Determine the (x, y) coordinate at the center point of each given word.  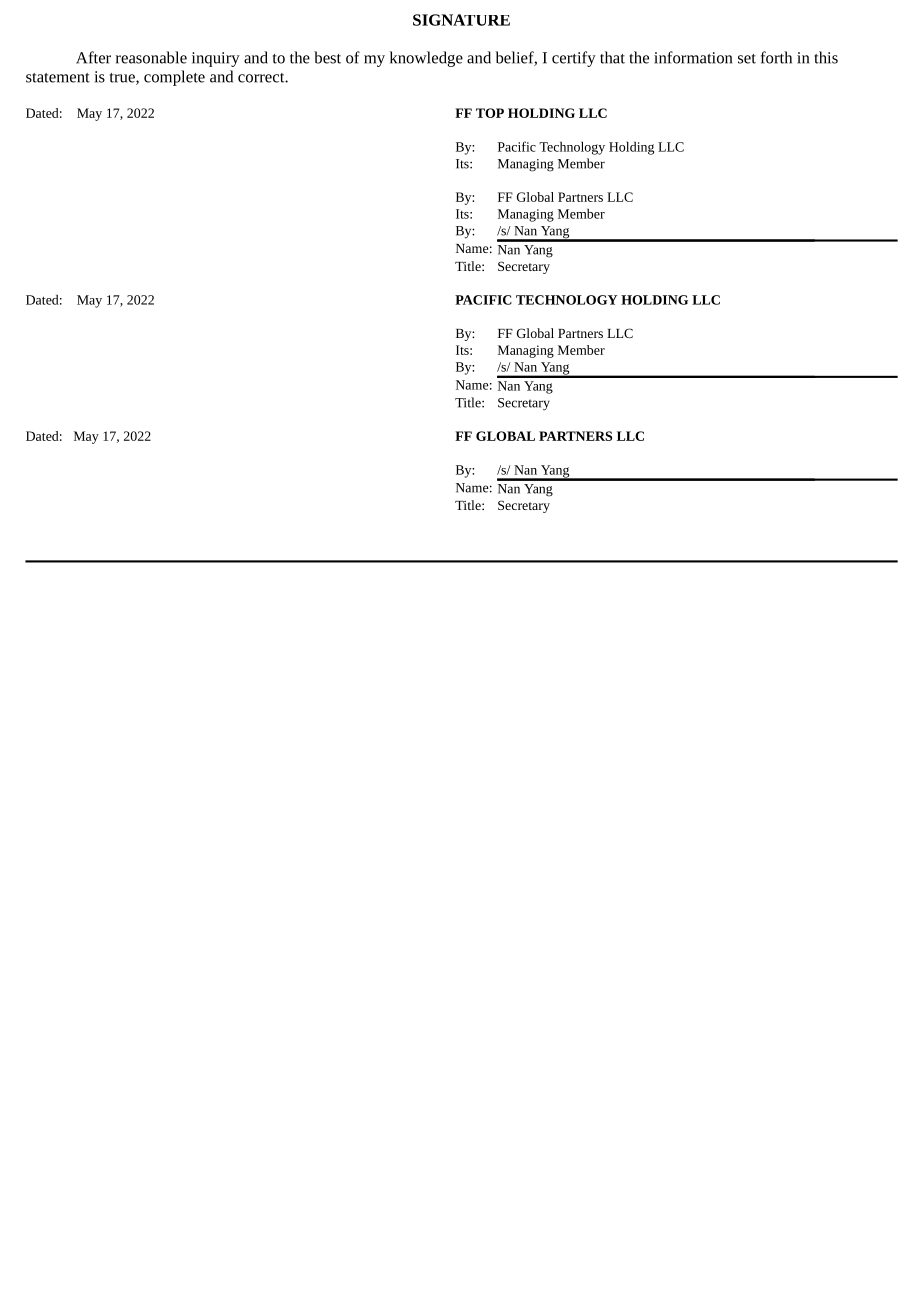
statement (58, 78)
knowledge (426, 59)
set (747, 59)
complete (174, 78)
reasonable (151, 57)
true (123, 79)
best (327, 57)
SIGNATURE (461, 20)
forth (776, 57)
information (693, 57)
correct (262, 78)
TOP (490, 113)
